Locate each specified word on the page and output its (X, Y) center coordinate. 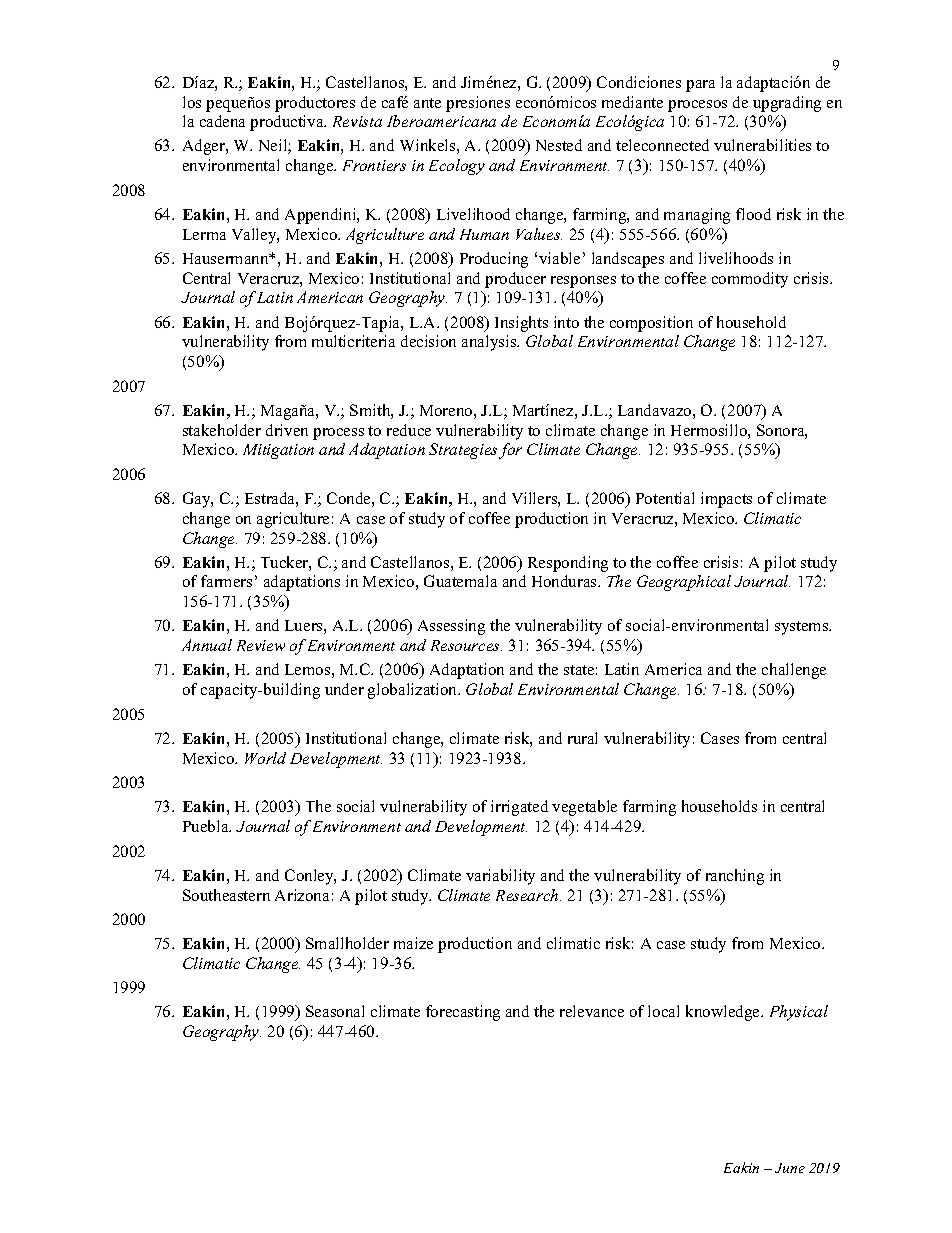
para (700, 86)
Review (261, 645)
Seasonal (335, 1011)
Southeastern (226, 895)
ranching (735, 877)
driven (287, 430)
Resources (466, 645)
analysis (490, 343)
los (192, 102)
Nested (559, 145)
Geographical (684, 583)
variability (500, 877)
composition (651, 324)
